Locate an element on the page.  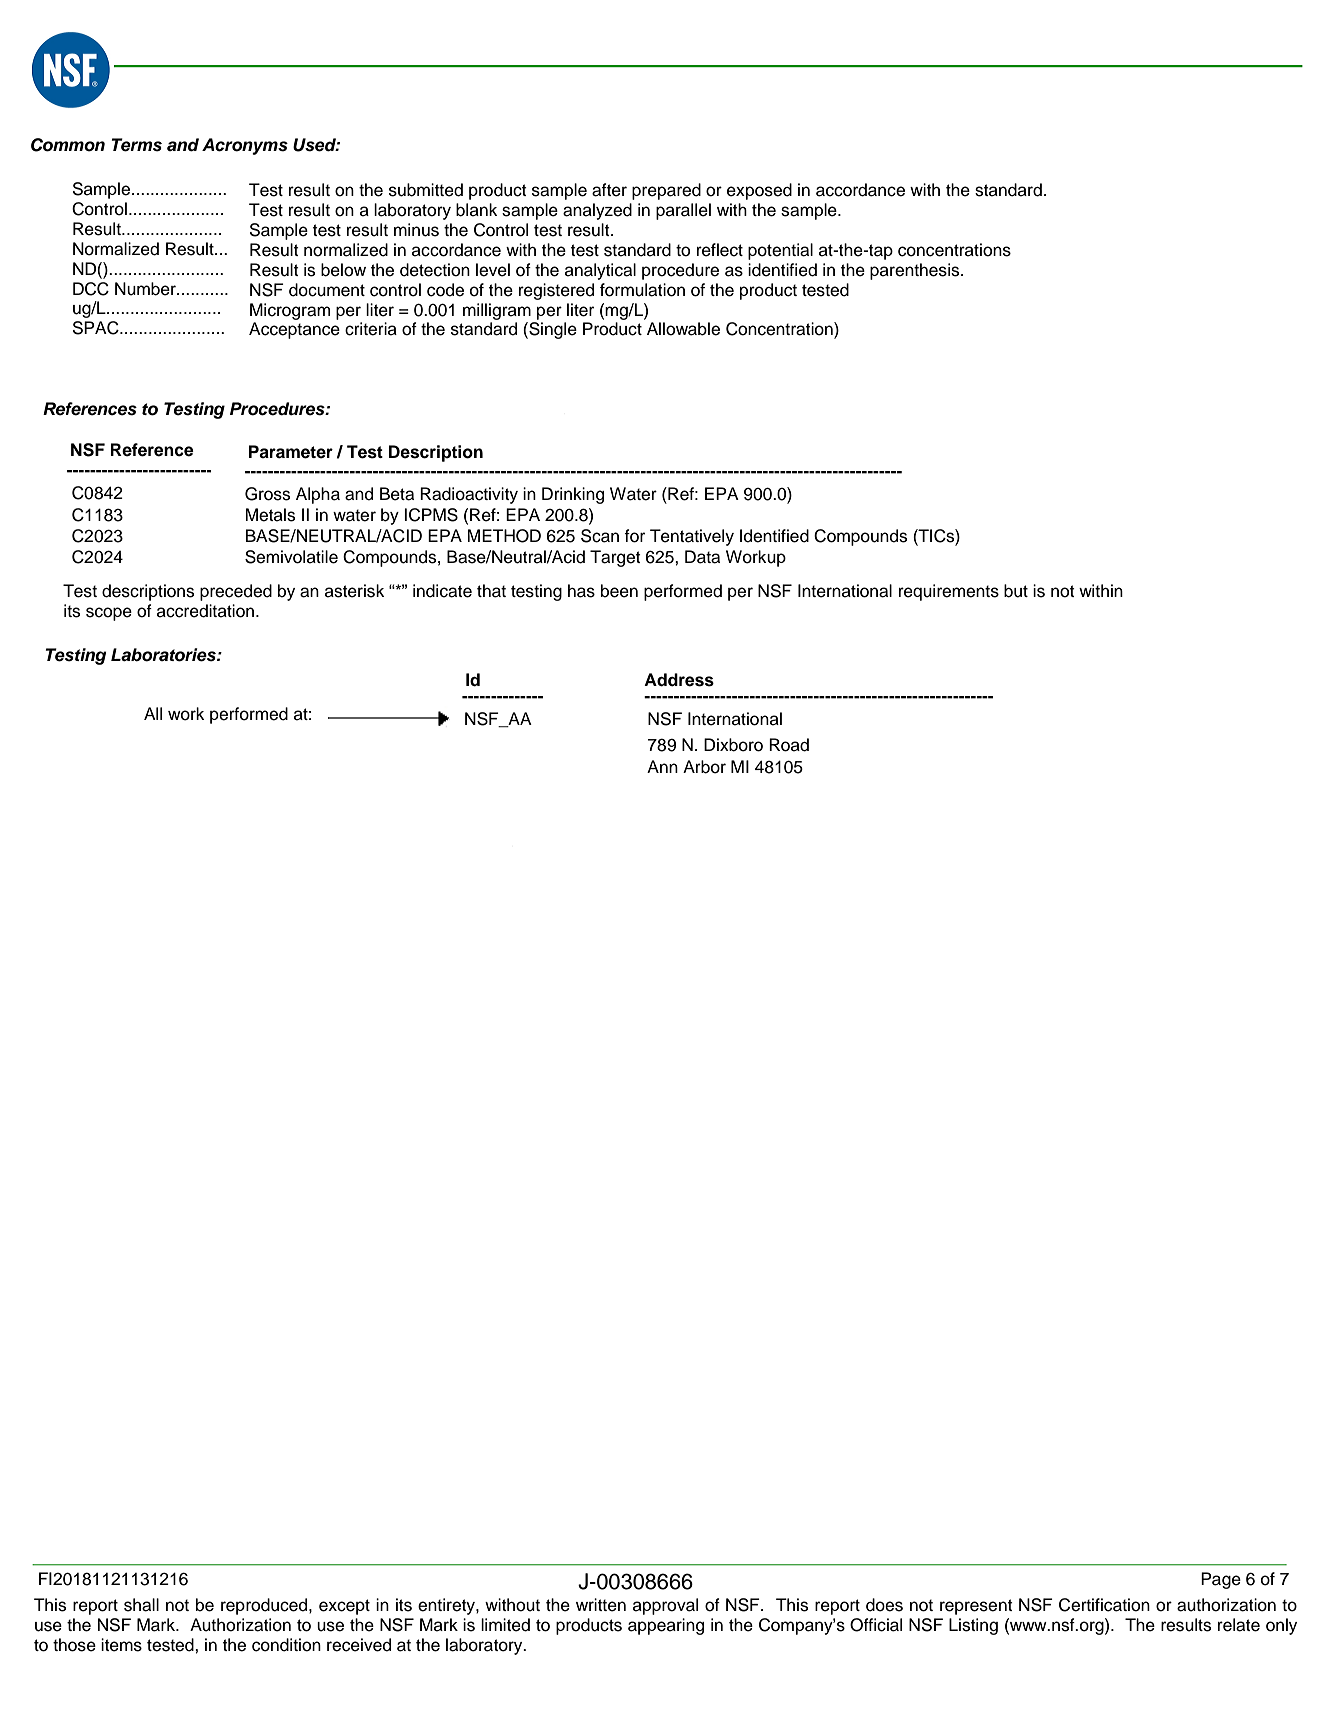
prepared is located at coordinates (666, 191).
